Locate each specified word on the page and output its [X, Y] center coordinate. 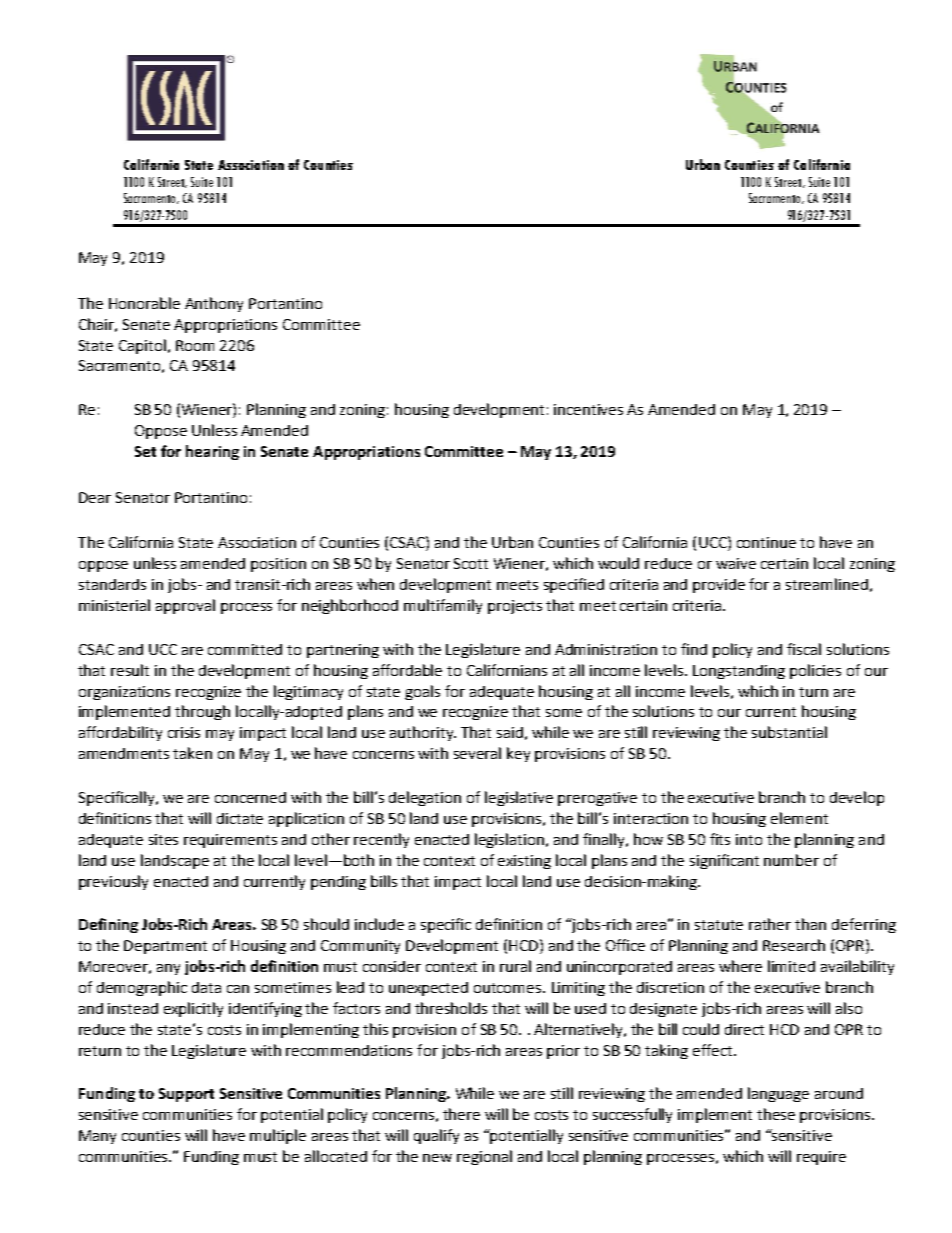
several [477, 753]
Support [186, 1095]
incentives [588, 409]
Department [165, 947]
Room [195, 345]
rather [770, 924]
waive [736, 563]
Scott [471, 563]
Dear [95, 497]
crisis [184, 732]
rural [515, 966]
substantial [789, 732]
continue [766, 542]
